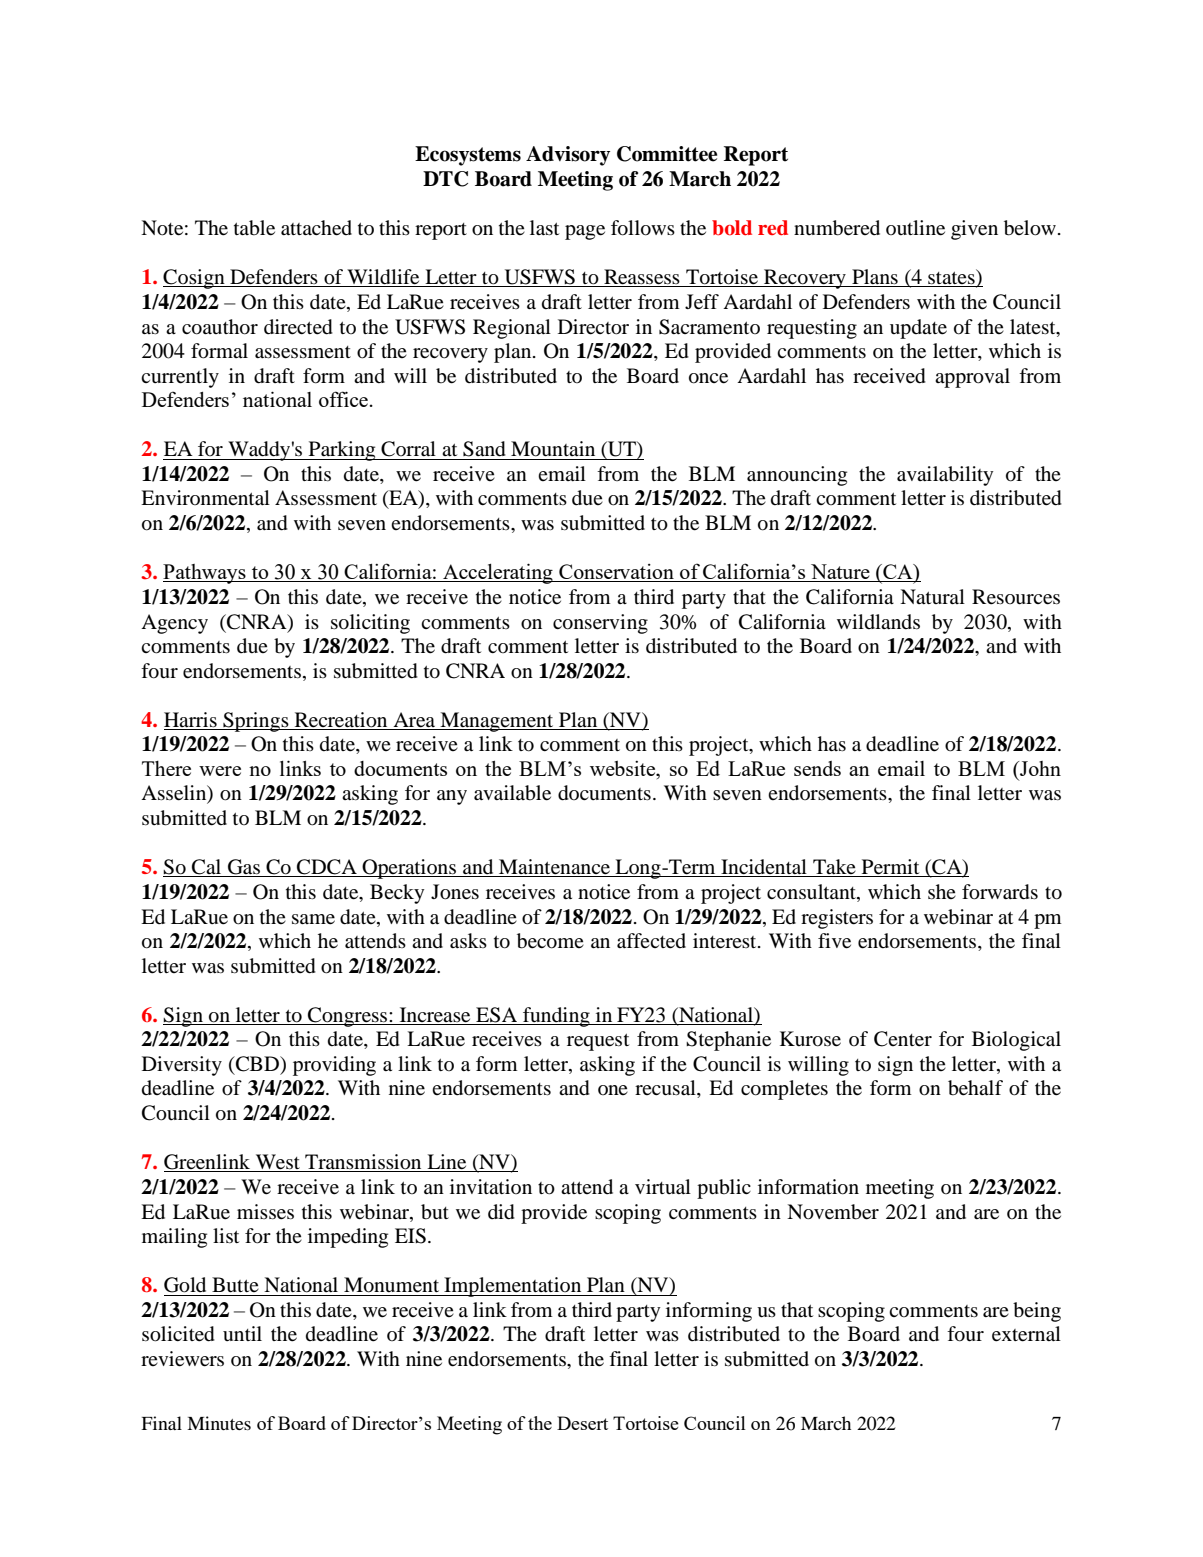  Describe the element at coordinates (974, 230) in the screenshot. I see `given` at that location.
